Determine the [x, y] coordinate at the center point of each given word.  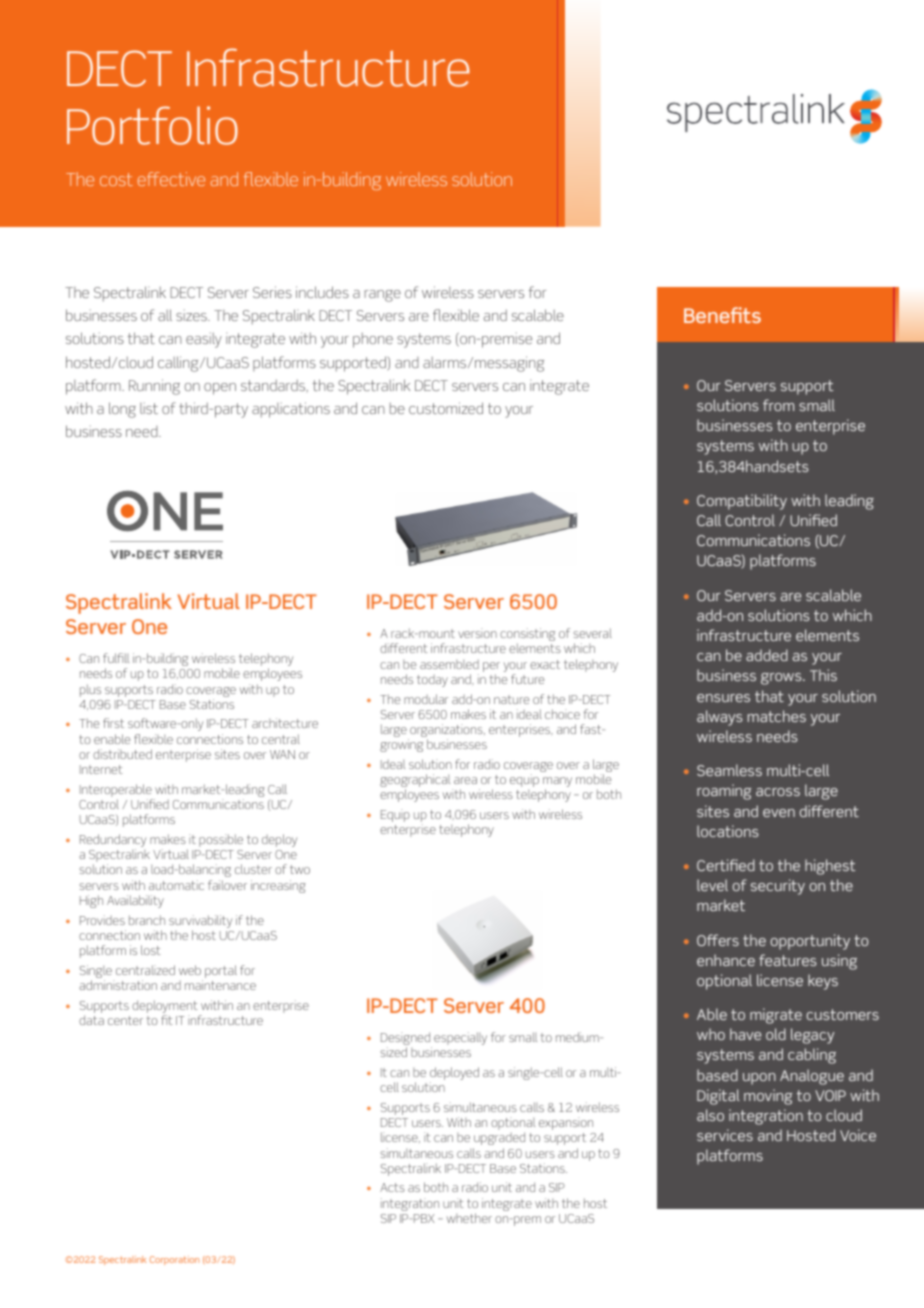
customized [446, 408]
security [778, 887]
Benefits [722, 315]
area [465, 780]
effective [171, 179]
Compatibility [742, 502]
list [149, 408]
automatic [176, 885]
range [382, 296]
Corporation [174, 1260]
